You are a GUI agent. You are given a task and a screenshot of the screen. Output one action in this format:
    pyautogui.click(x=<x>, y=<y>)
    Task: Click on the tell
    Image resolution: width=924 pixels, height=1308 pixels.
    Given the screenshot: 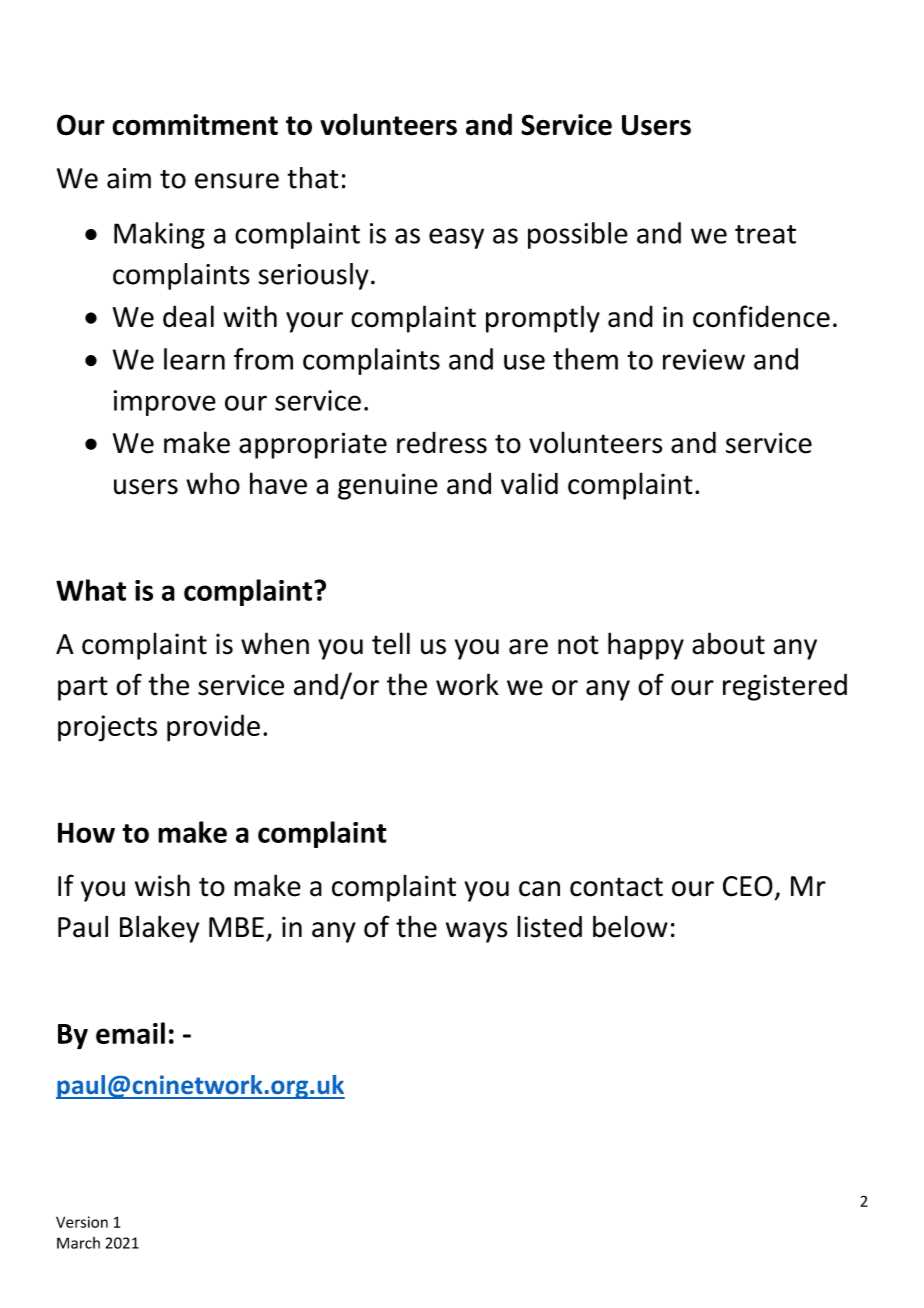 What is the action you would take?
    pyautogui.click(x=391, y=643)
